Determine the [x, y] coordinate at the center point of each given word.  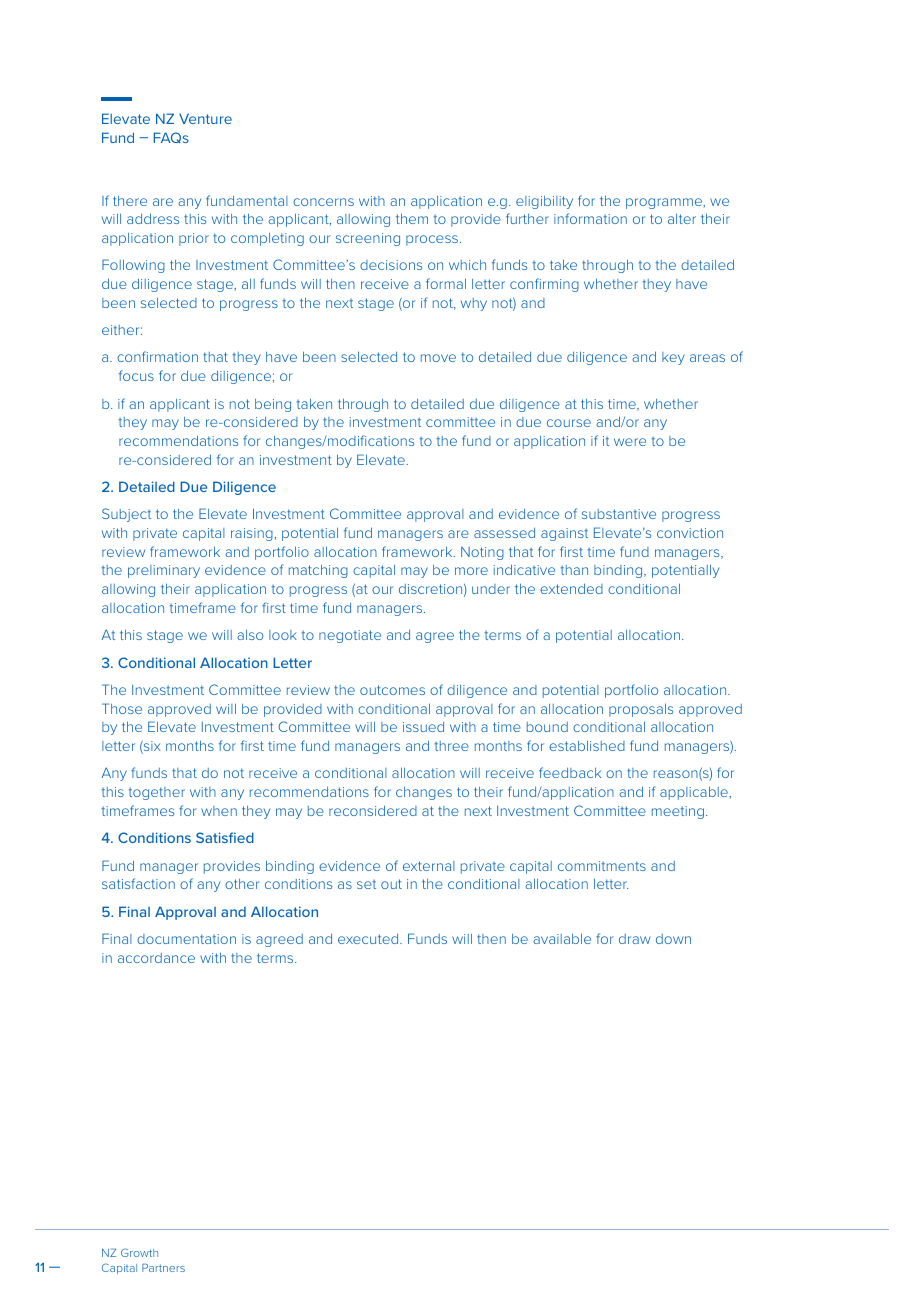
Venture [205, 118]
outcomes [392, 690]
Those [122, 708]
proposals [641, 710]
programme [665, 203]
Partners [163, 1268]
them [412, 219]
